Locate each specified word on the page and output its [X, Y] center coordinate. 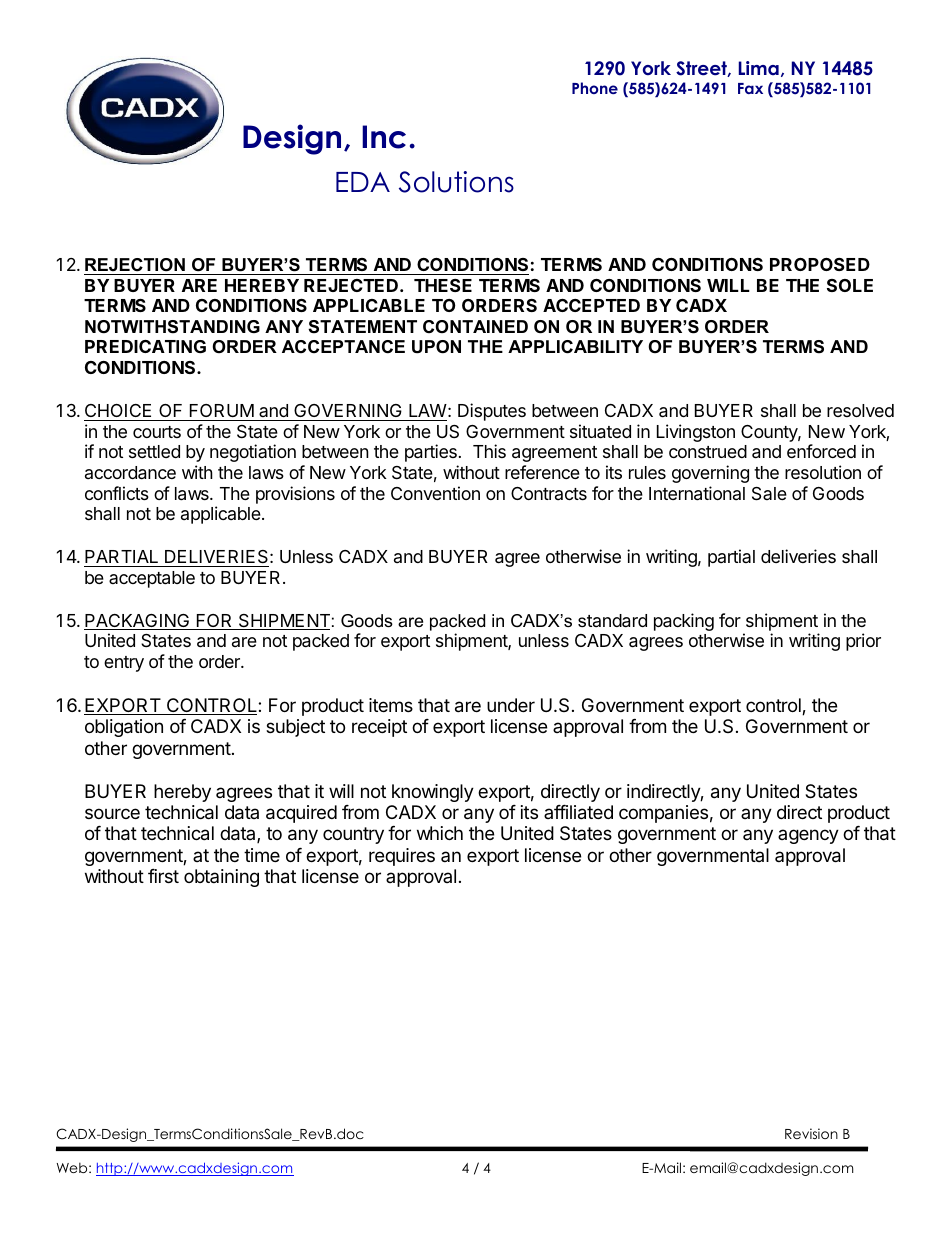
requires [402, 857]
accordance [130, 473]
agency [808, 836]
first [163, 876]
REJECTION [135, 265]
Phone [595, 88]
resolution [823, 472]
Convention [435, 493]
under [511, 705]
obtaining [221, 878]
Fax [750, 88]
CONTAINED [475, 326]
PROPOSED [820, 264]
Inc [384, 137]
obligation [124, 728]
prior [863, 642]
